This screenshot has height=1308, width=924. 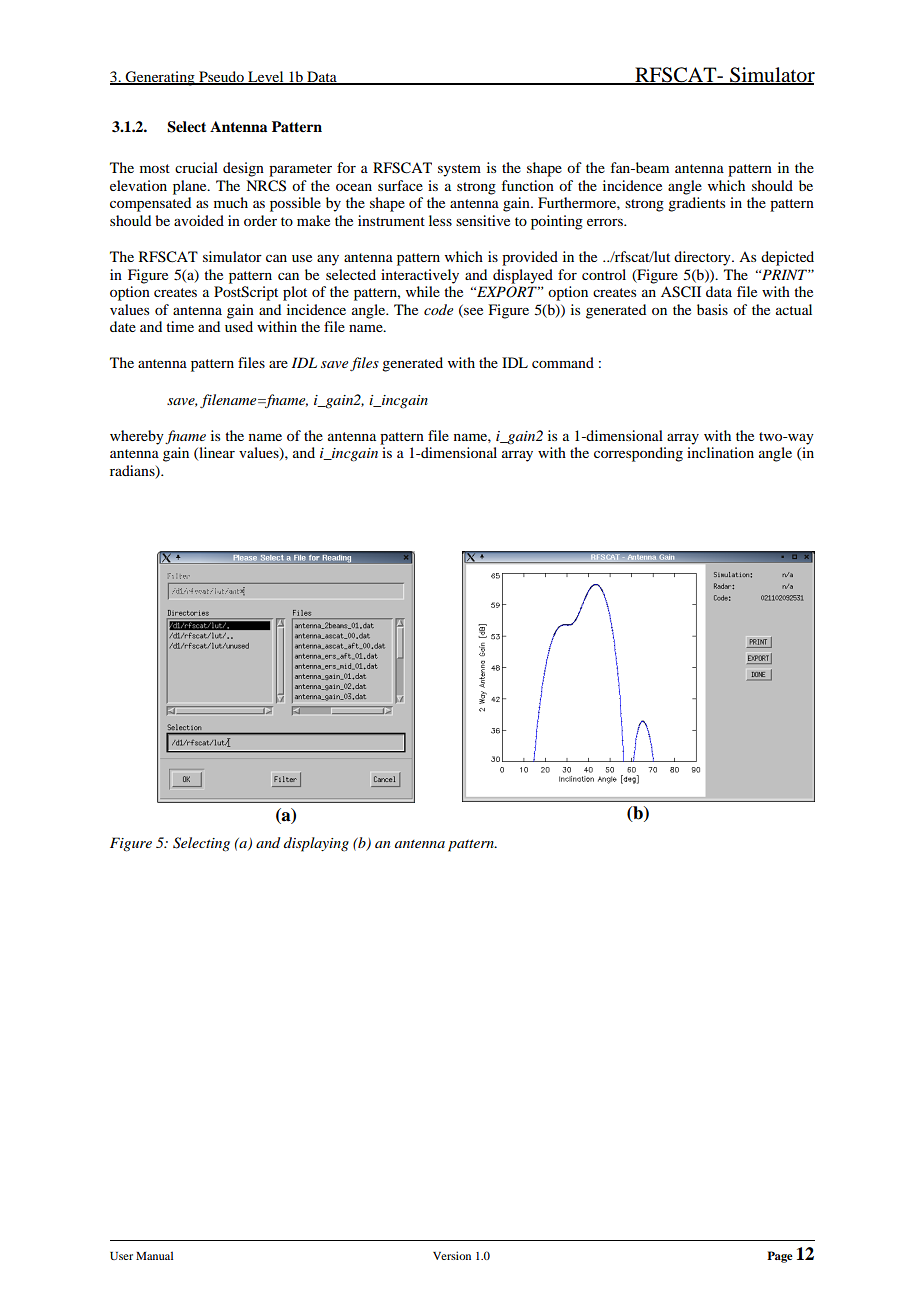 What do you see at coordinates (154, 1255) in the screenshot?
I see `Manual` at bounding box center [154, 1255].
